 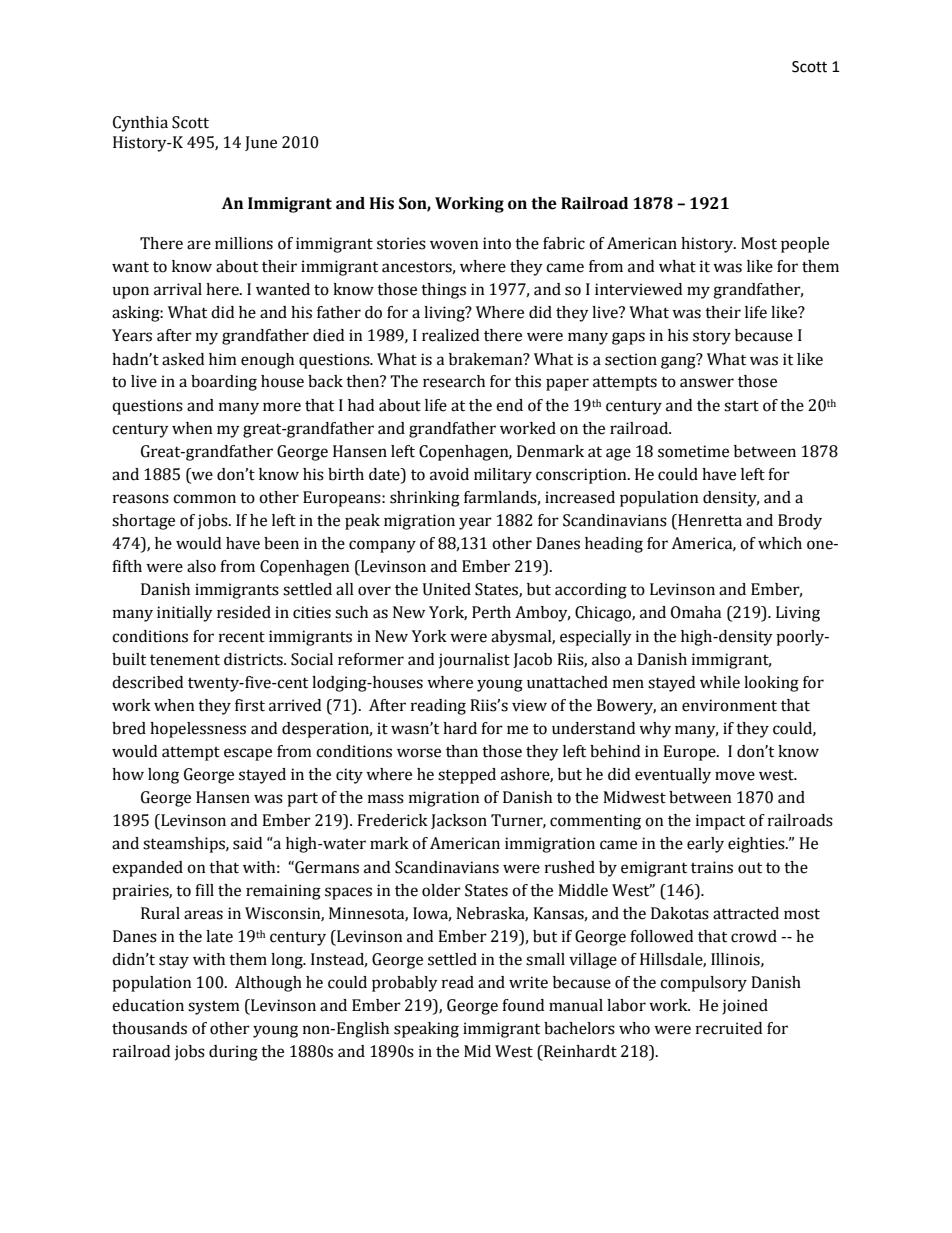 I want to click on research, so click(x=454, y=381).
